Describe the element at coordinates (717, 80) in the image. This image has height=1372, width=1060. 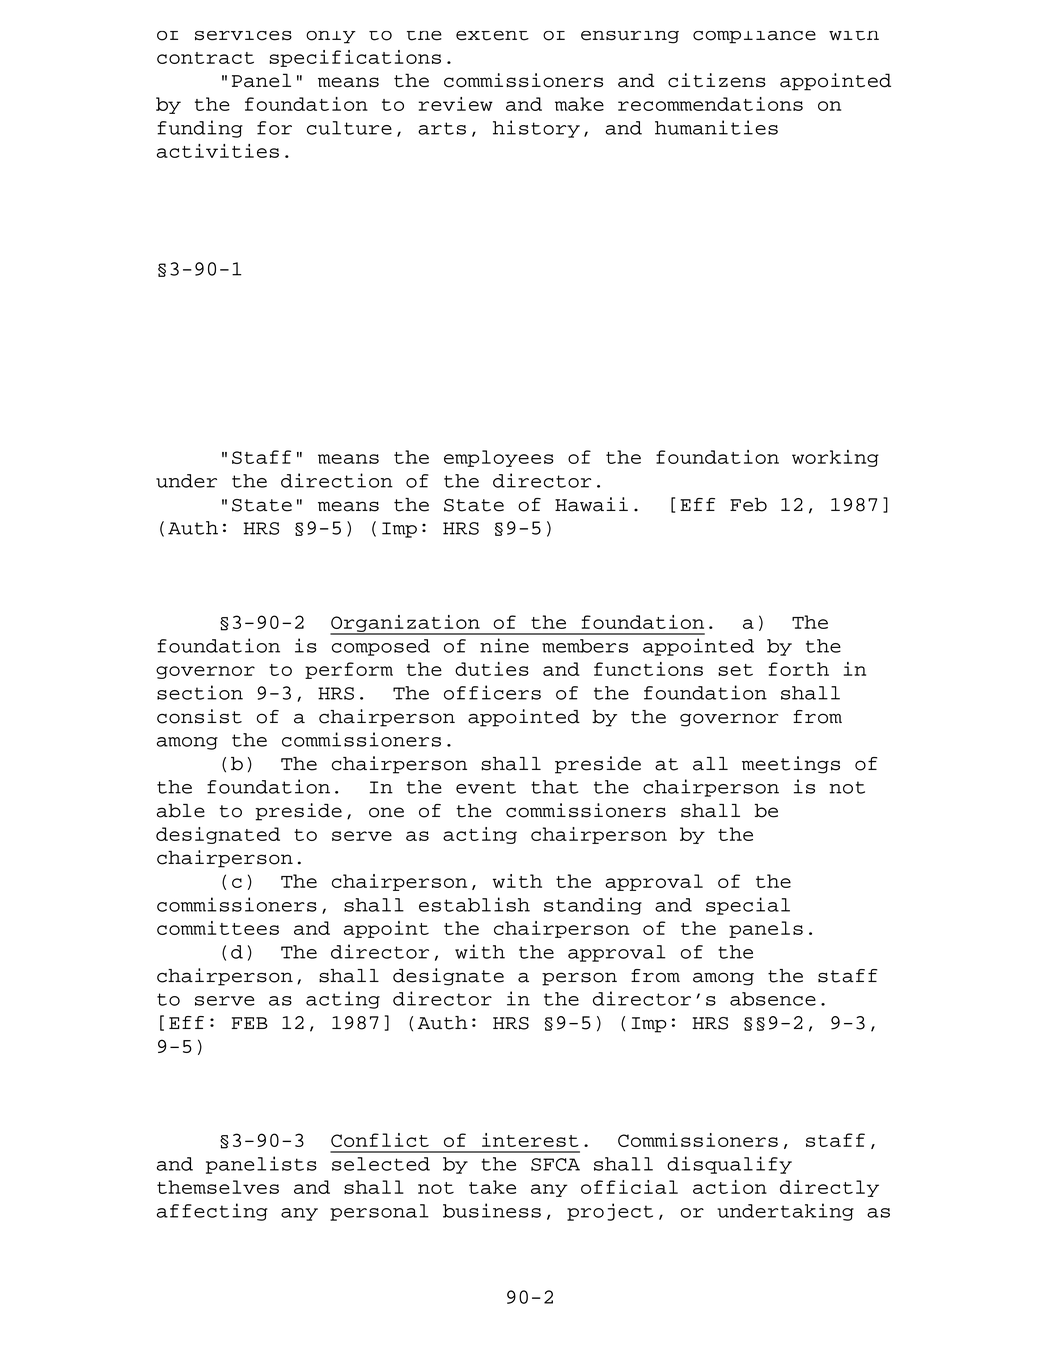
I see `citizens` at that location.
